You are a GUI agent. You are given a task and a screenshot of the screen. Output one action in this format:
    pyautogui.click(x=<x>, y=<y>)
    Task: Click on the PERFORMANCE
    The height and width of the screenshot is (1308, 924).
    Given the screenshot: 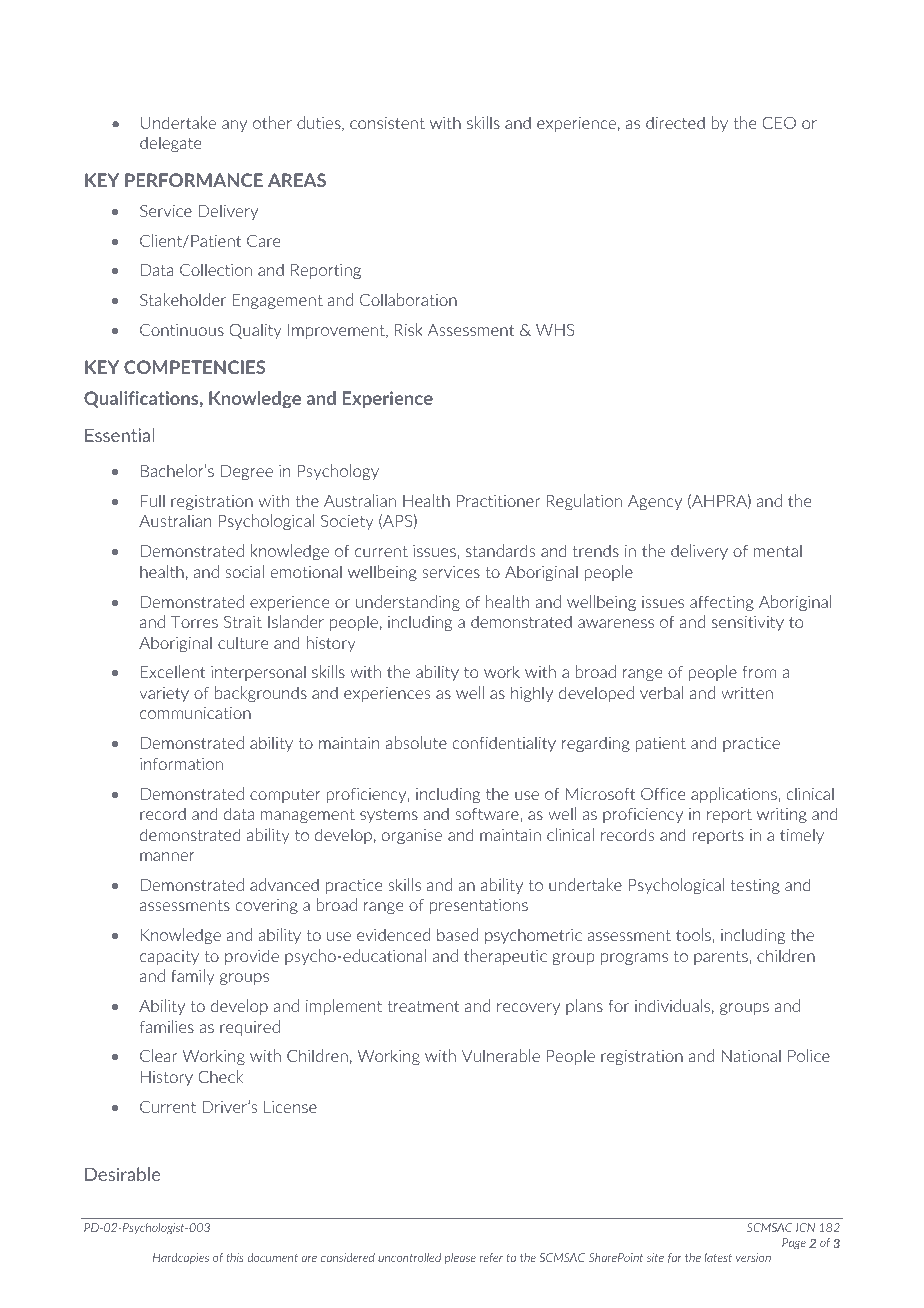 What is the action you would take?
    pyautogui.click(x=194, y=180)
